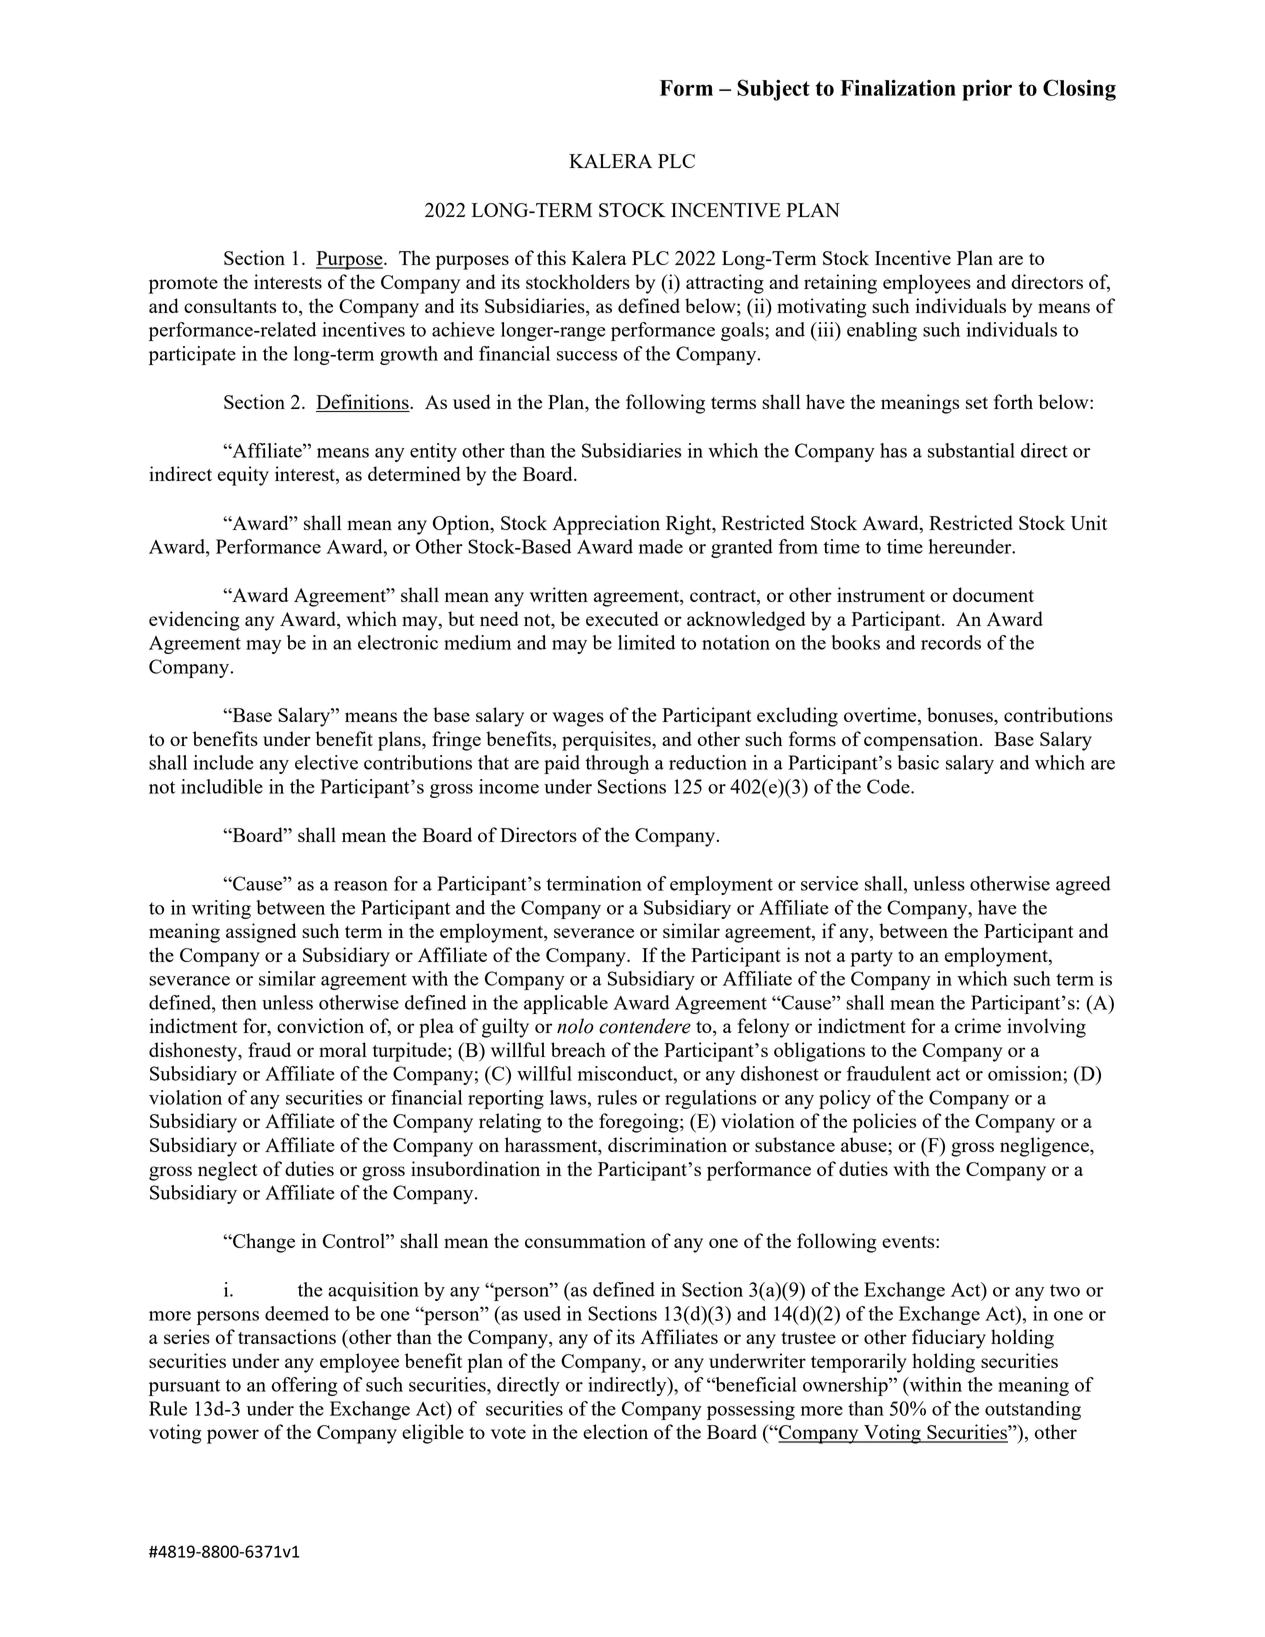 The height and width of the screenshot is (1637, 1265). Describe the element at coordinates (978, 1025) in the screenshot. I see `crime` at that location.
